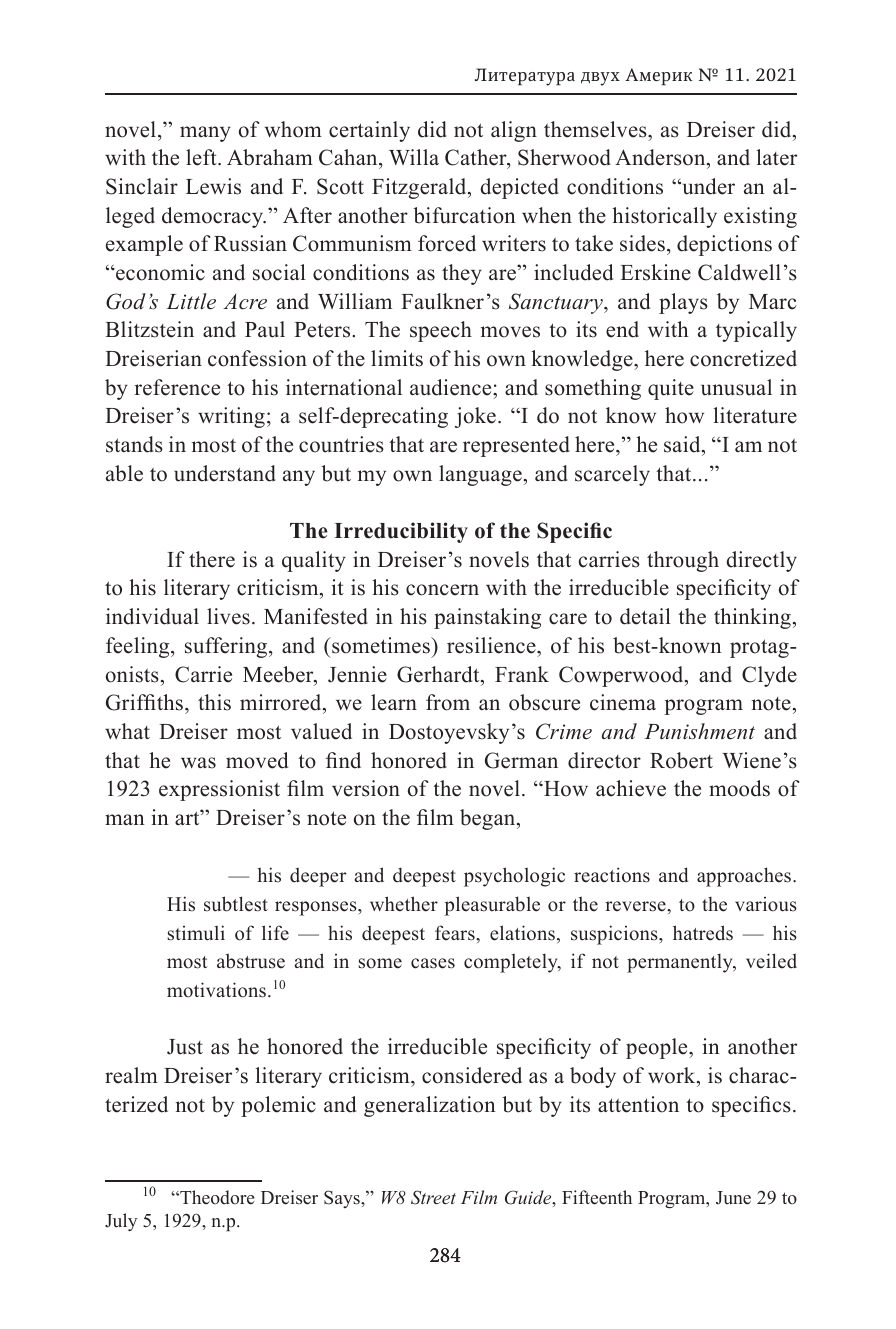  I want to click on July, so click(121, 1222).
